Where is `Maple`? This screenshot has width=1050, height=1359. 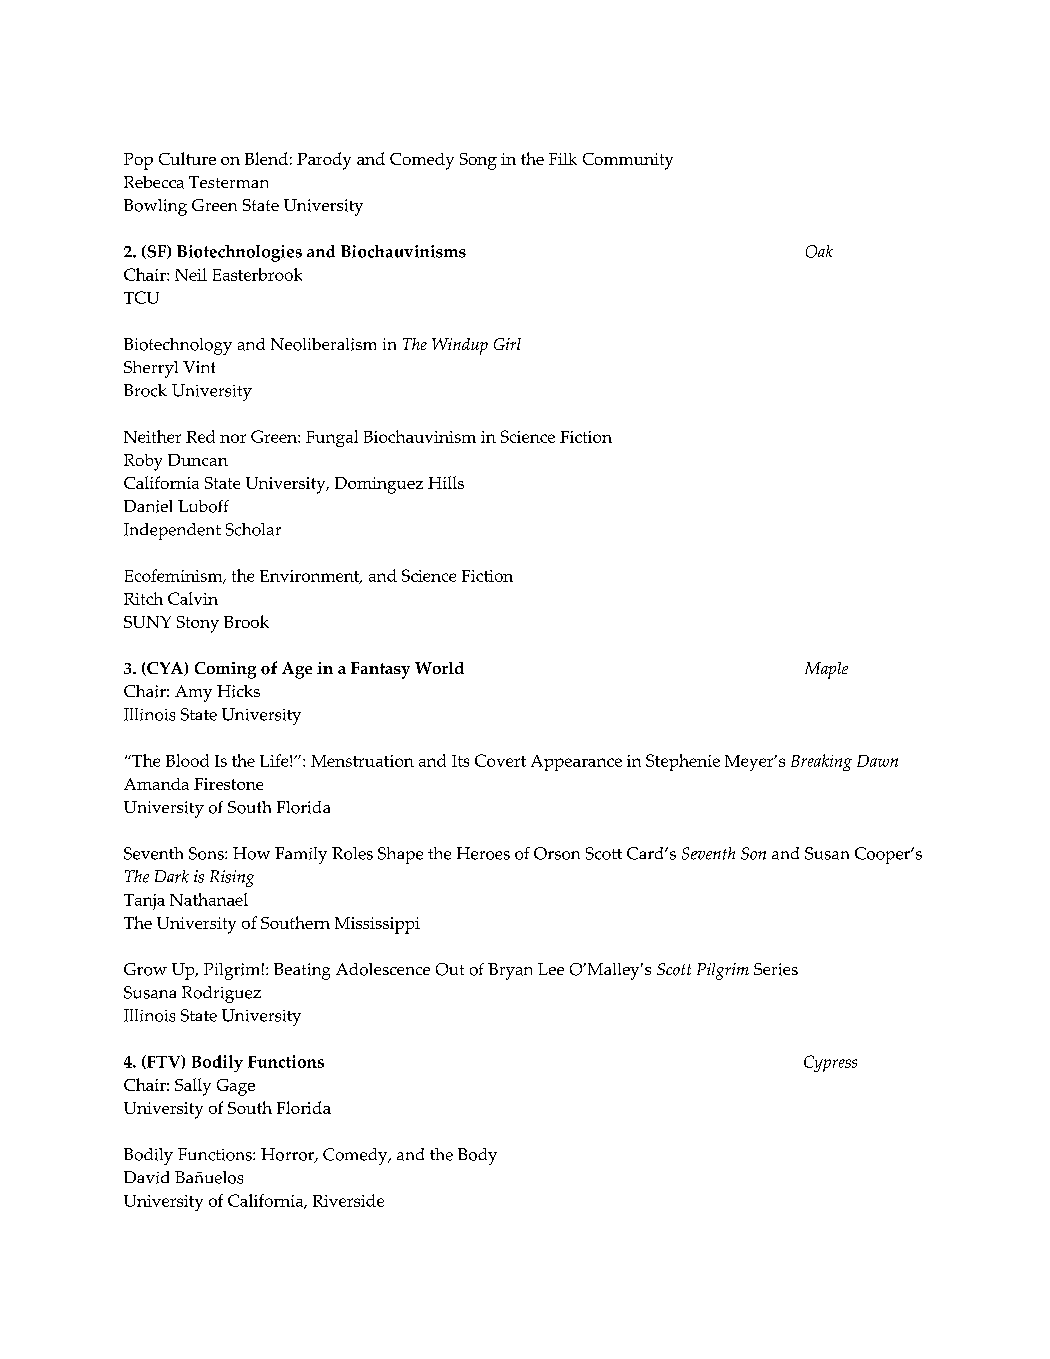
Maple is located at coordinates (826, 670).
